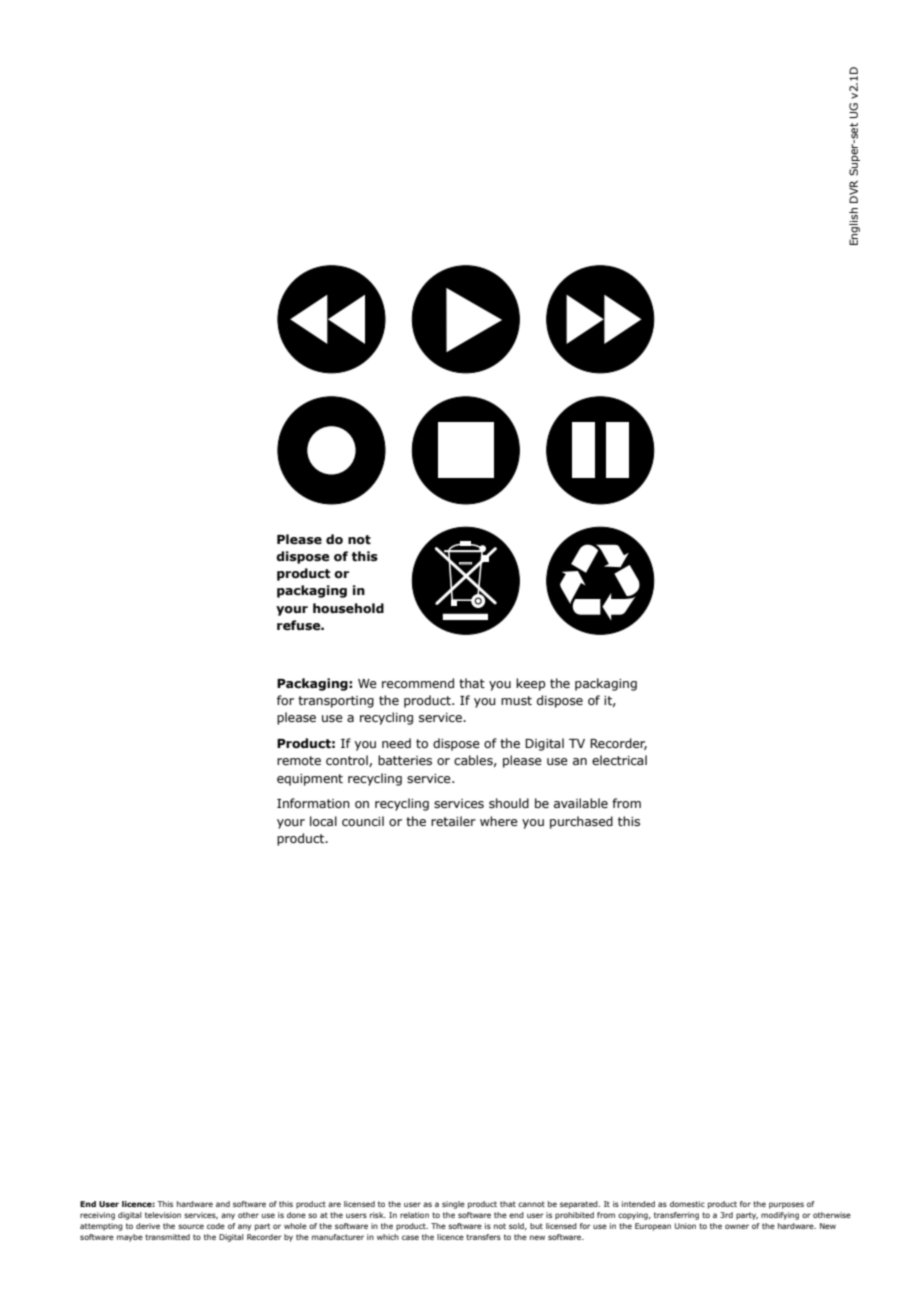  I want to click on local, so click(323, 821).
